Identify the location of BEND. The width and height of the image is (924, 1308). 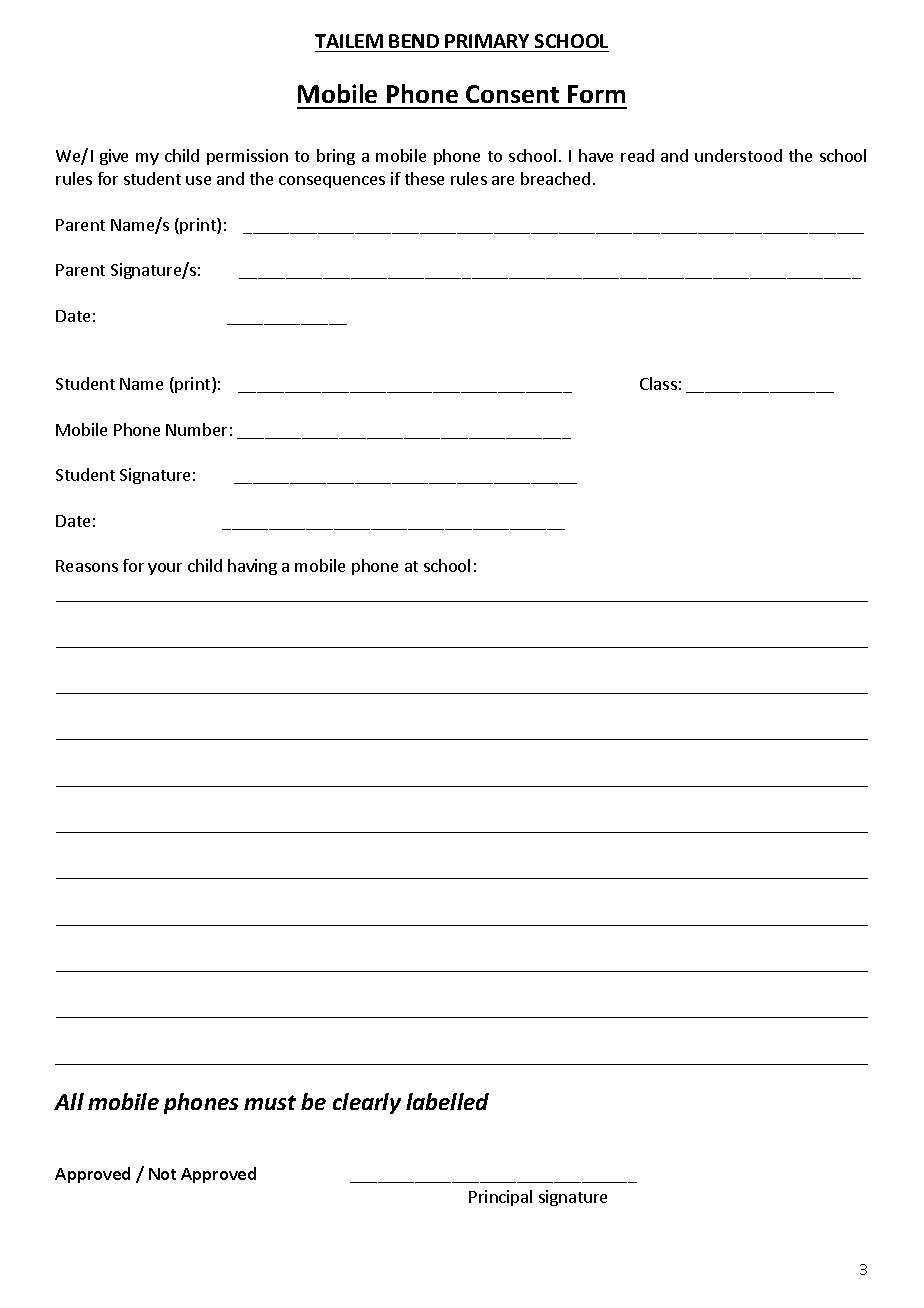
(414, 41).
